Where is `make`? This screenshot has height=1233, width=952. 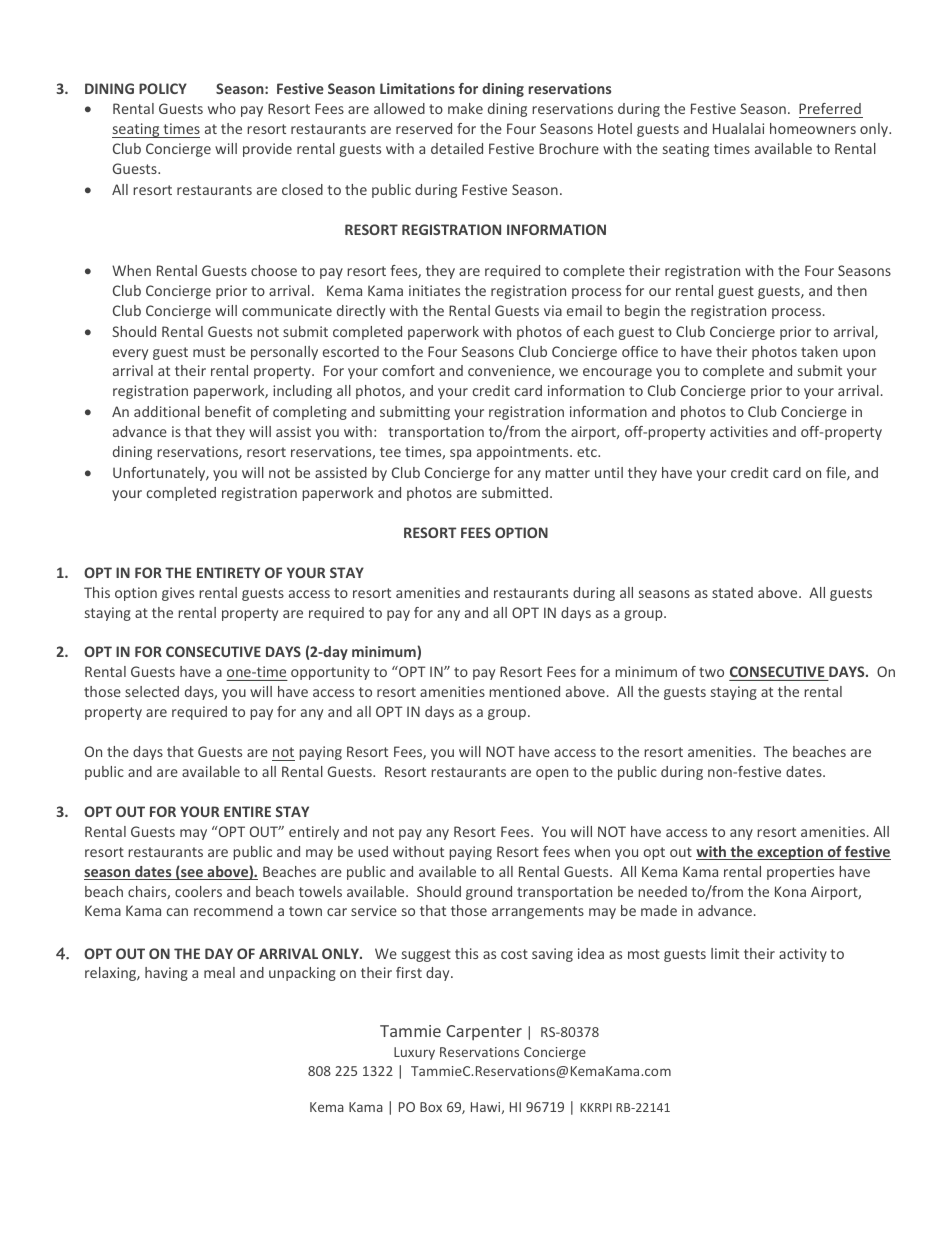
make is located at coordinates (465, 108).
